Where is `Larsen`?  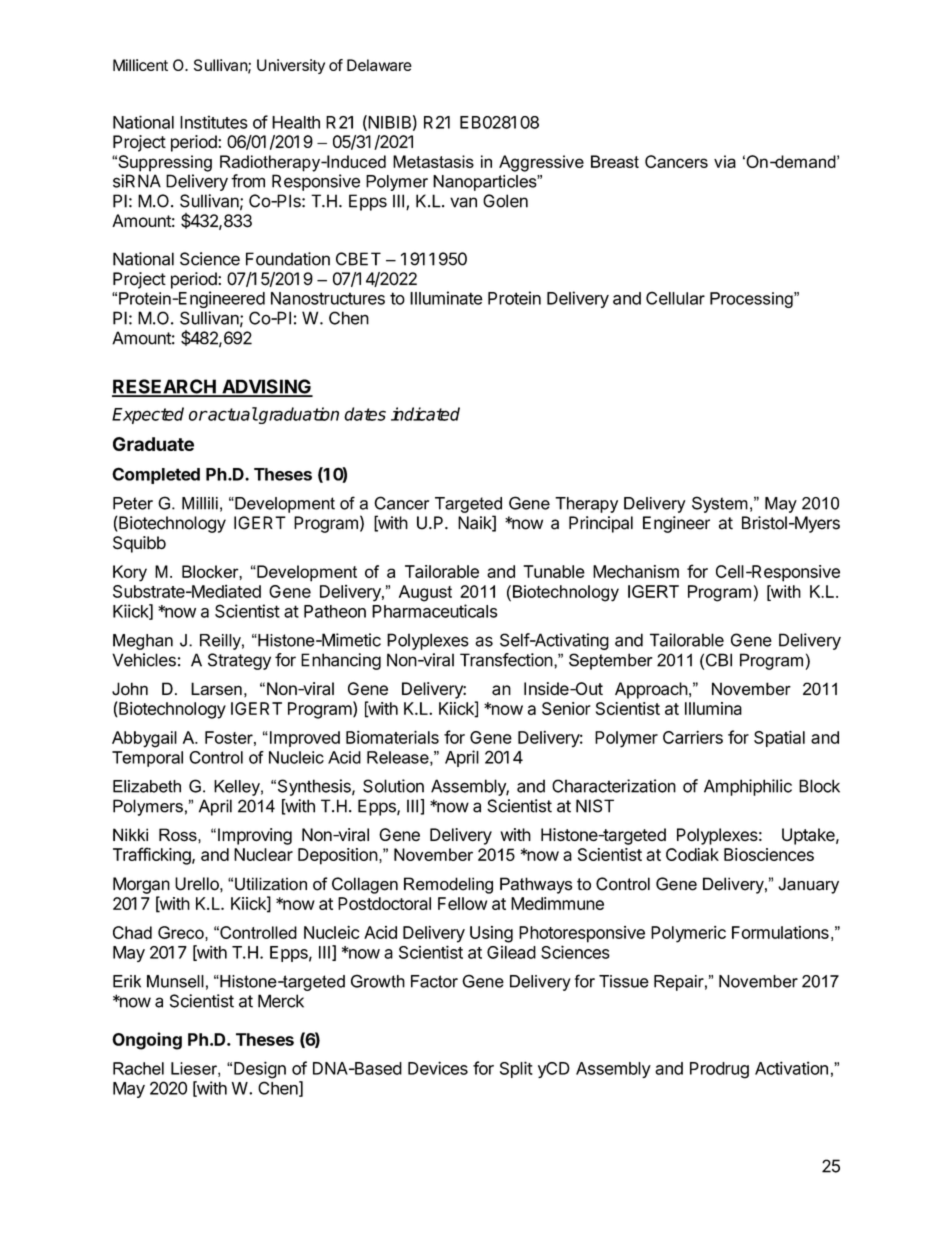 Larsen is located at coordinates (216, 689).
